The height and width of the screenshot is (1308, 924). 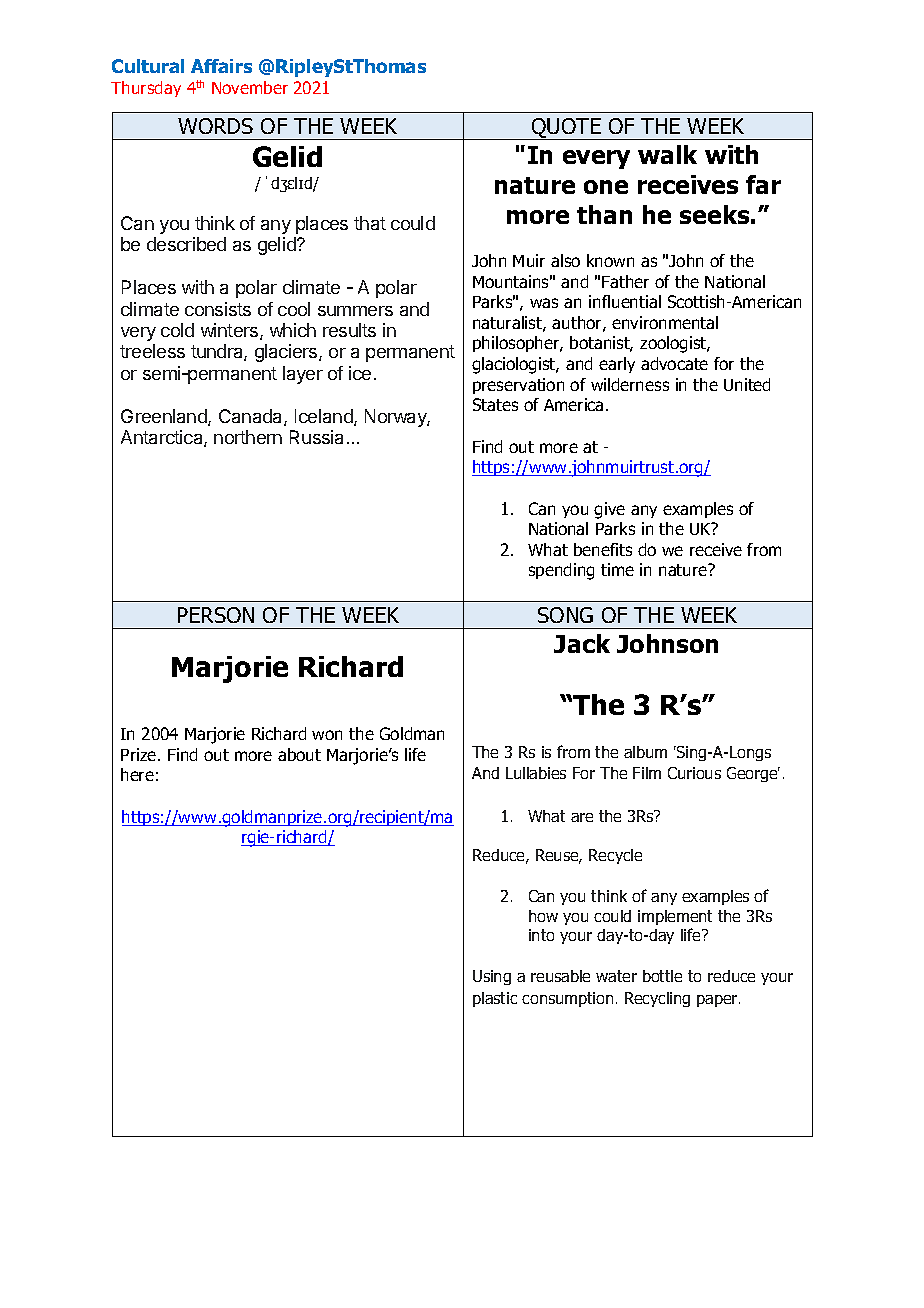 I want to click on spending, so click(x=561, y=571).
